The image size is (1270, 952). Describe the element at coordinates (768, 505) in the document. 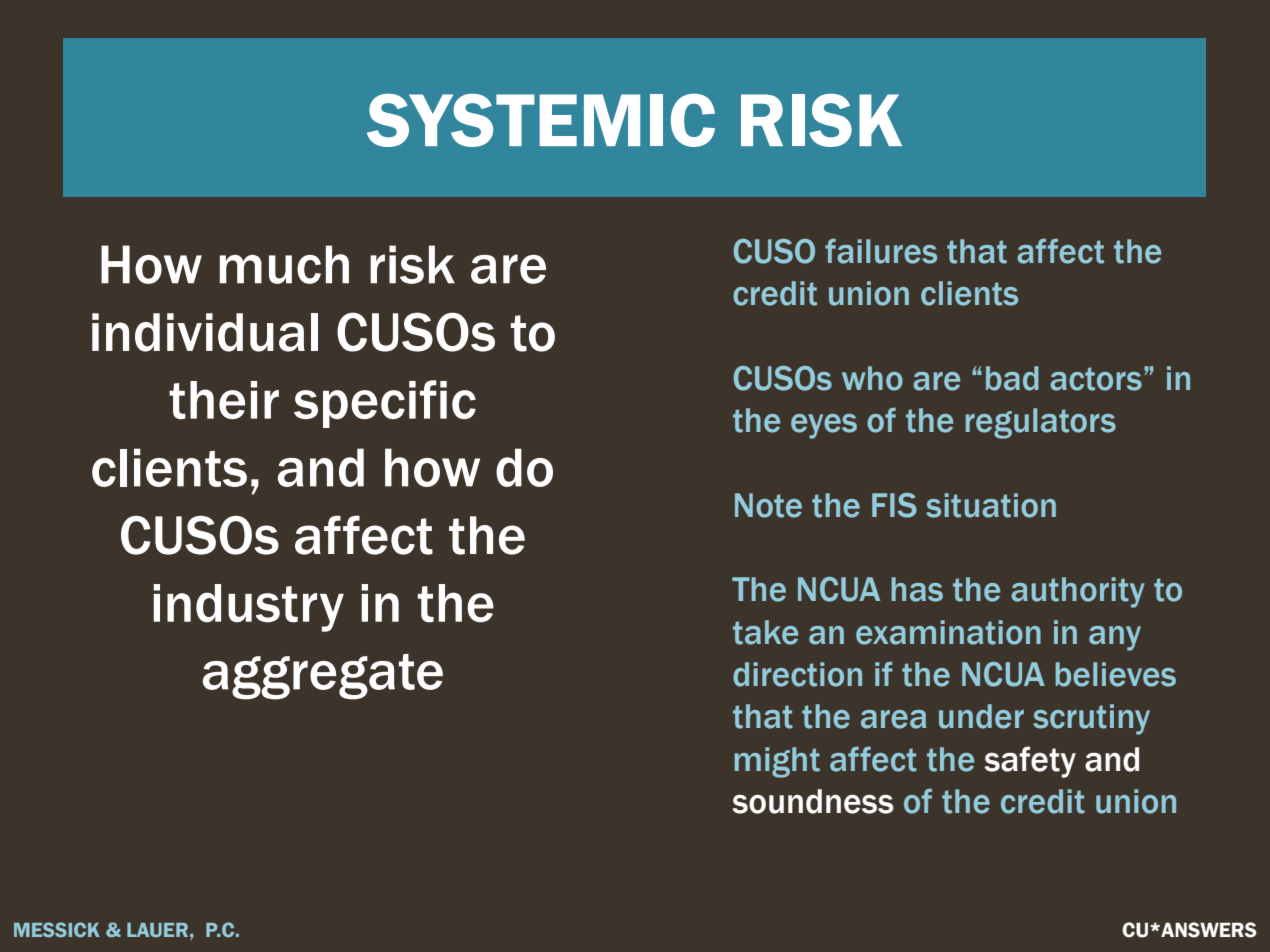

I see `Note` at that location.
